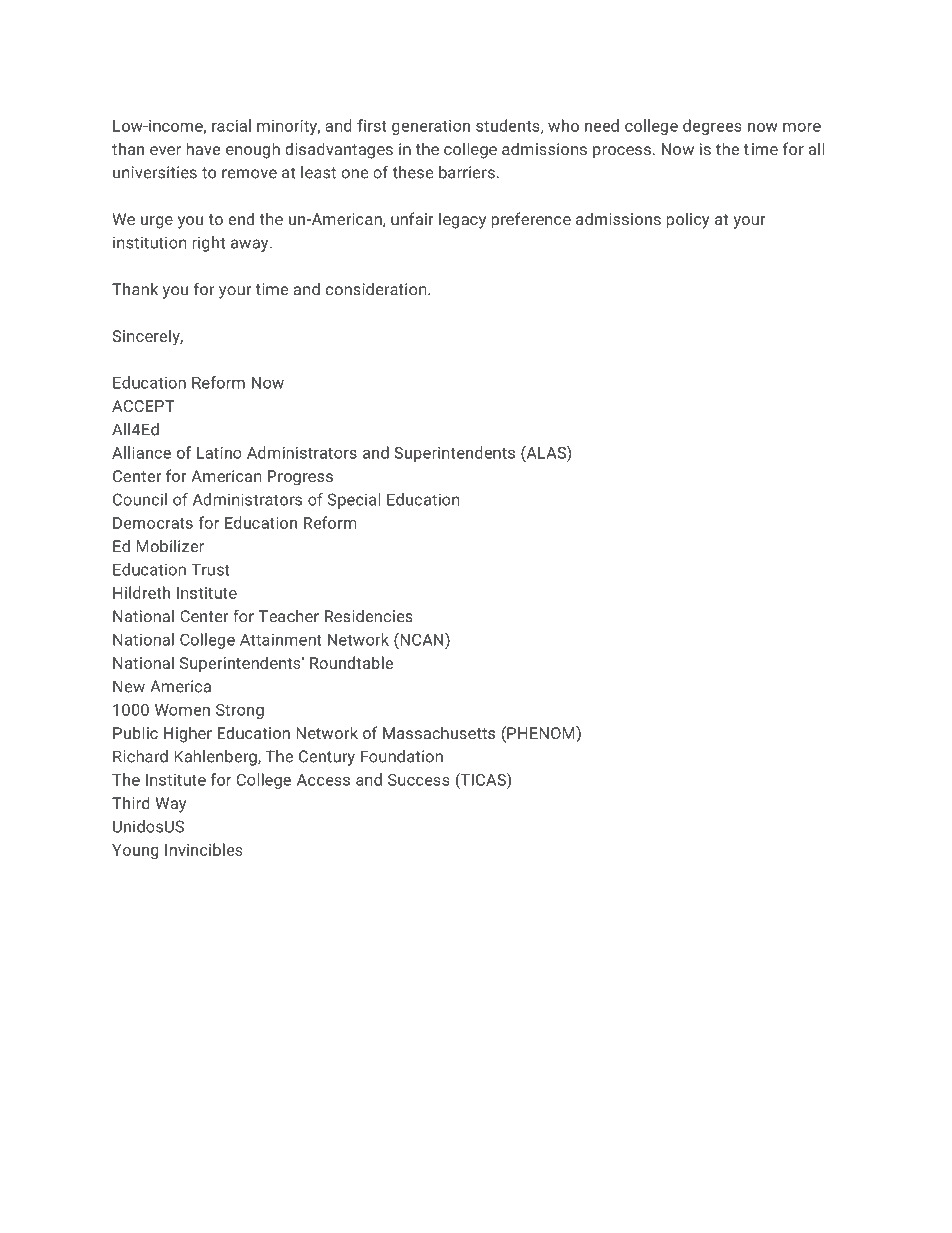  What do you see at coordinates (300, 478) in the image?
I see `Progress` at bounding box center [300, 478].
